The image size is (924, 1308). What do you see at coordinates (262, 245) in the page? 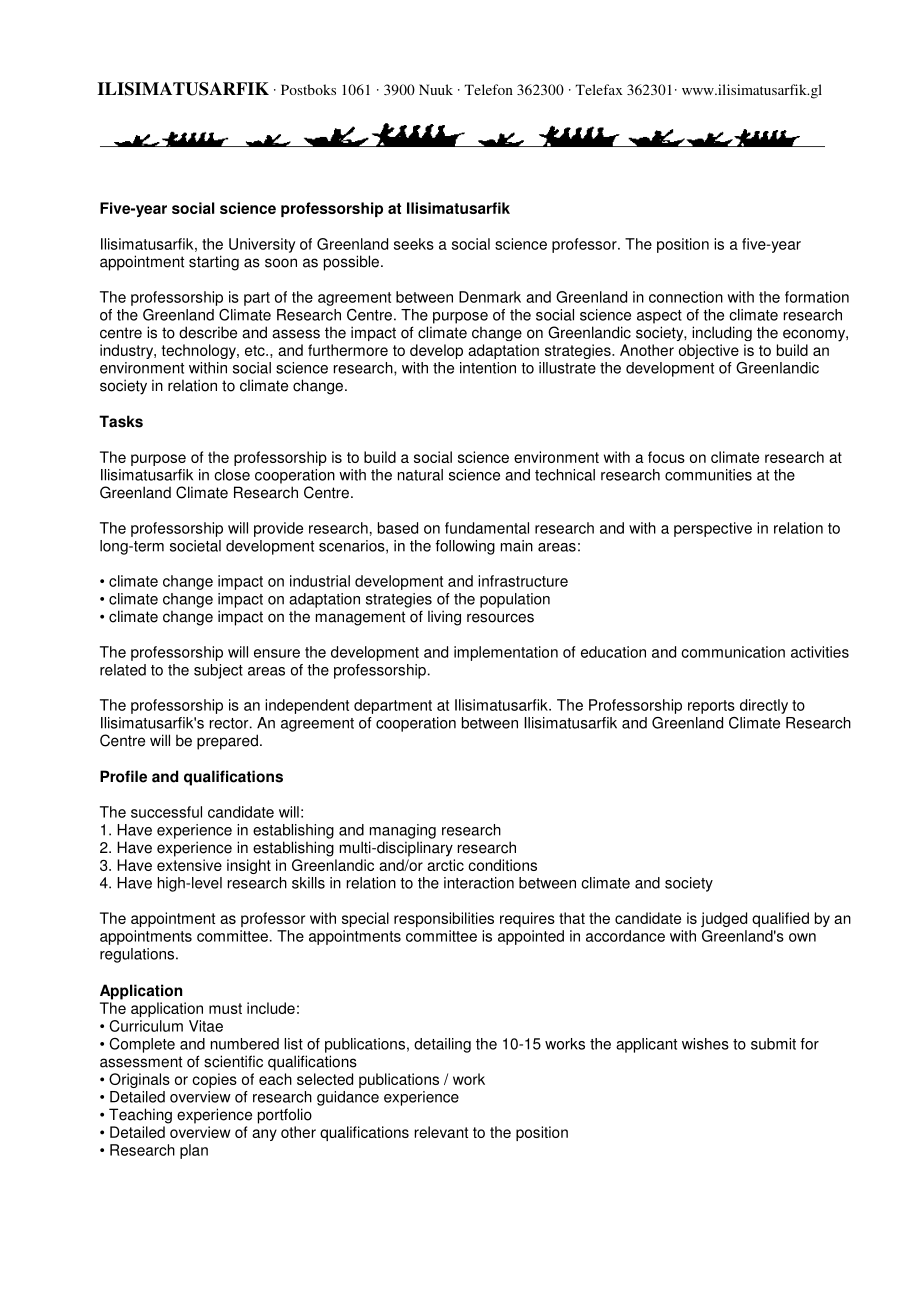
I see `University` at bounding box center [262, 245].
